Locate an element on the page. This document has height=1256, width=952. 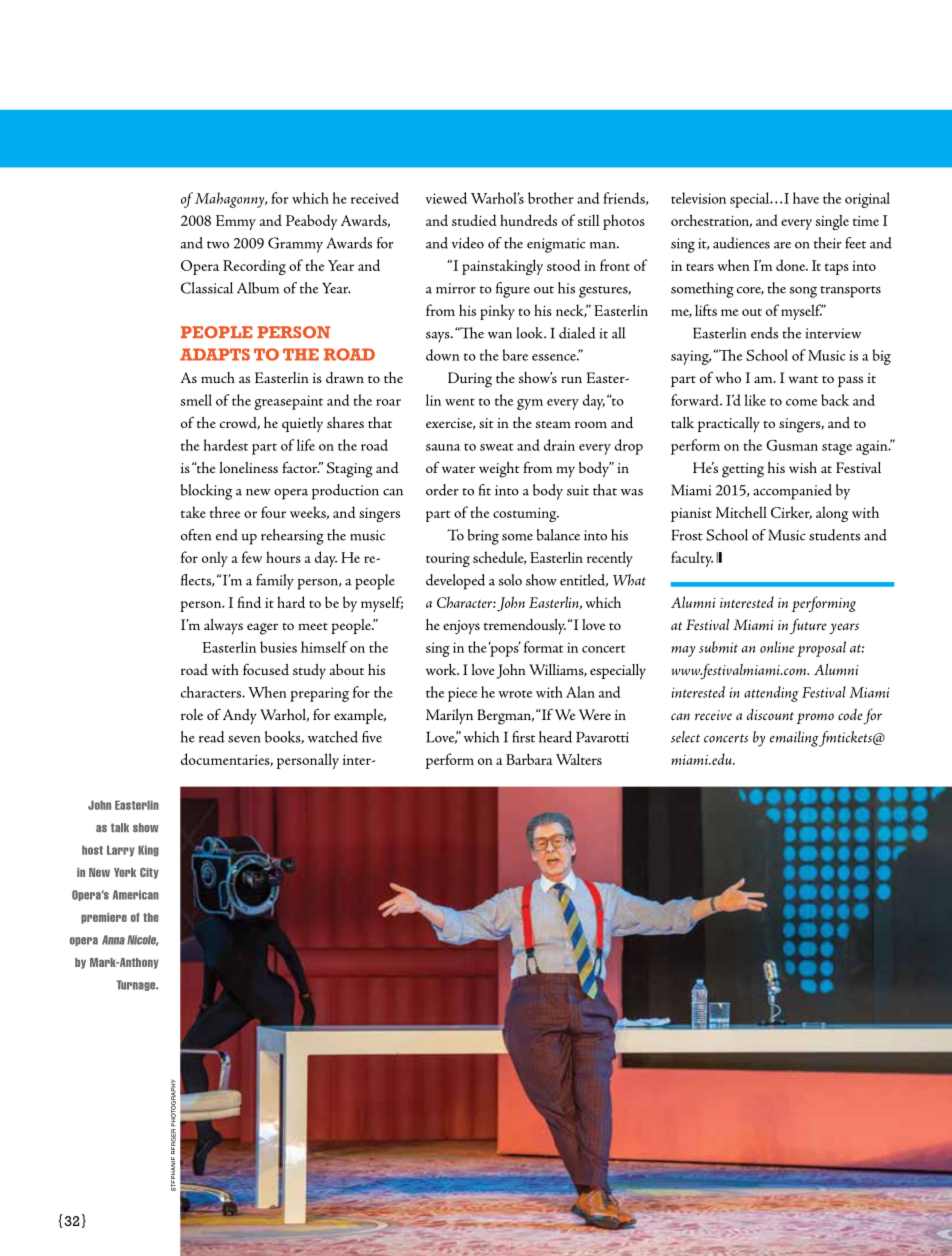
have is located at coordinates (806, 198).
